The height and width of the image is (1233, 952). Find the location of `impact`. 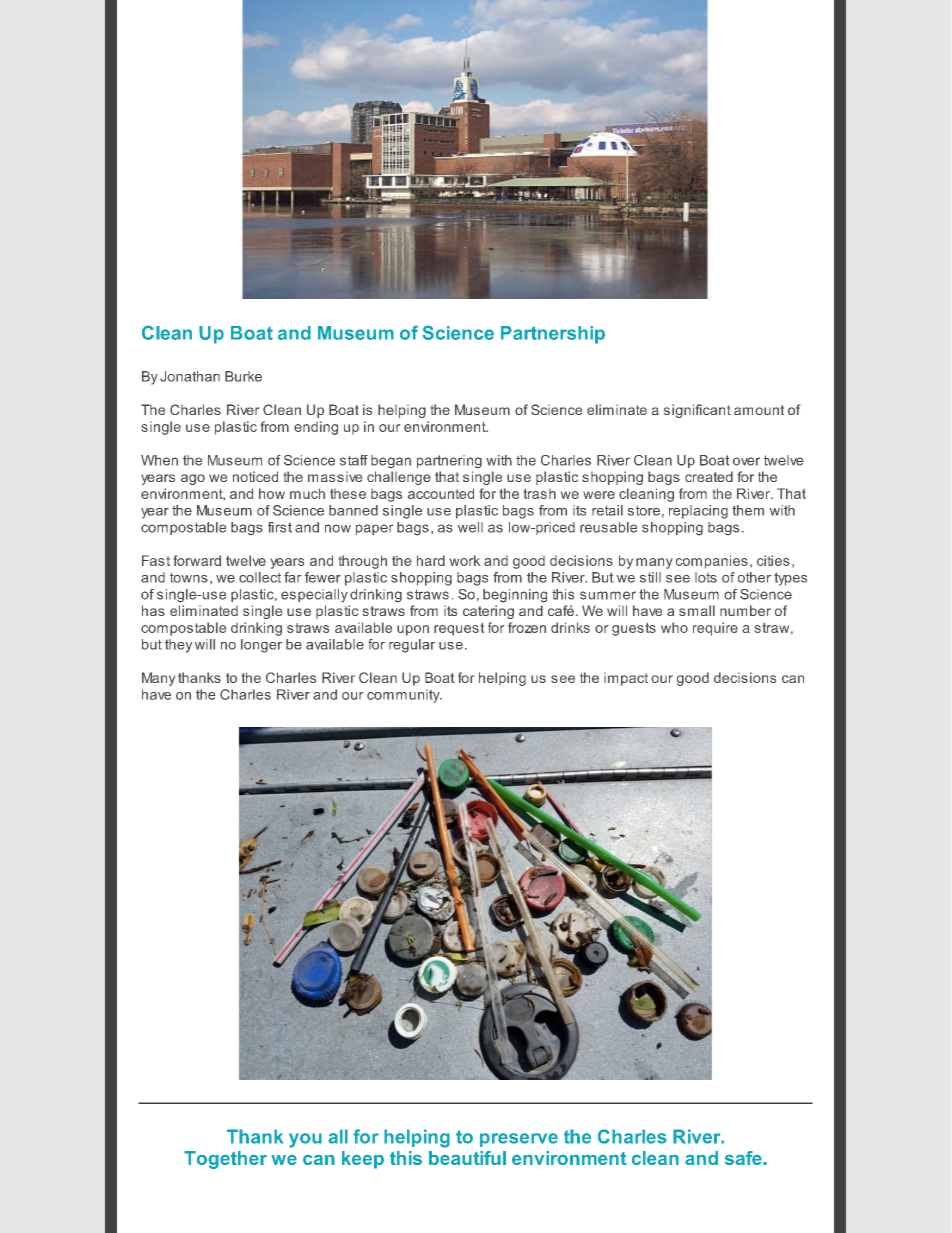

impact is located at coordinates (626, 679).
